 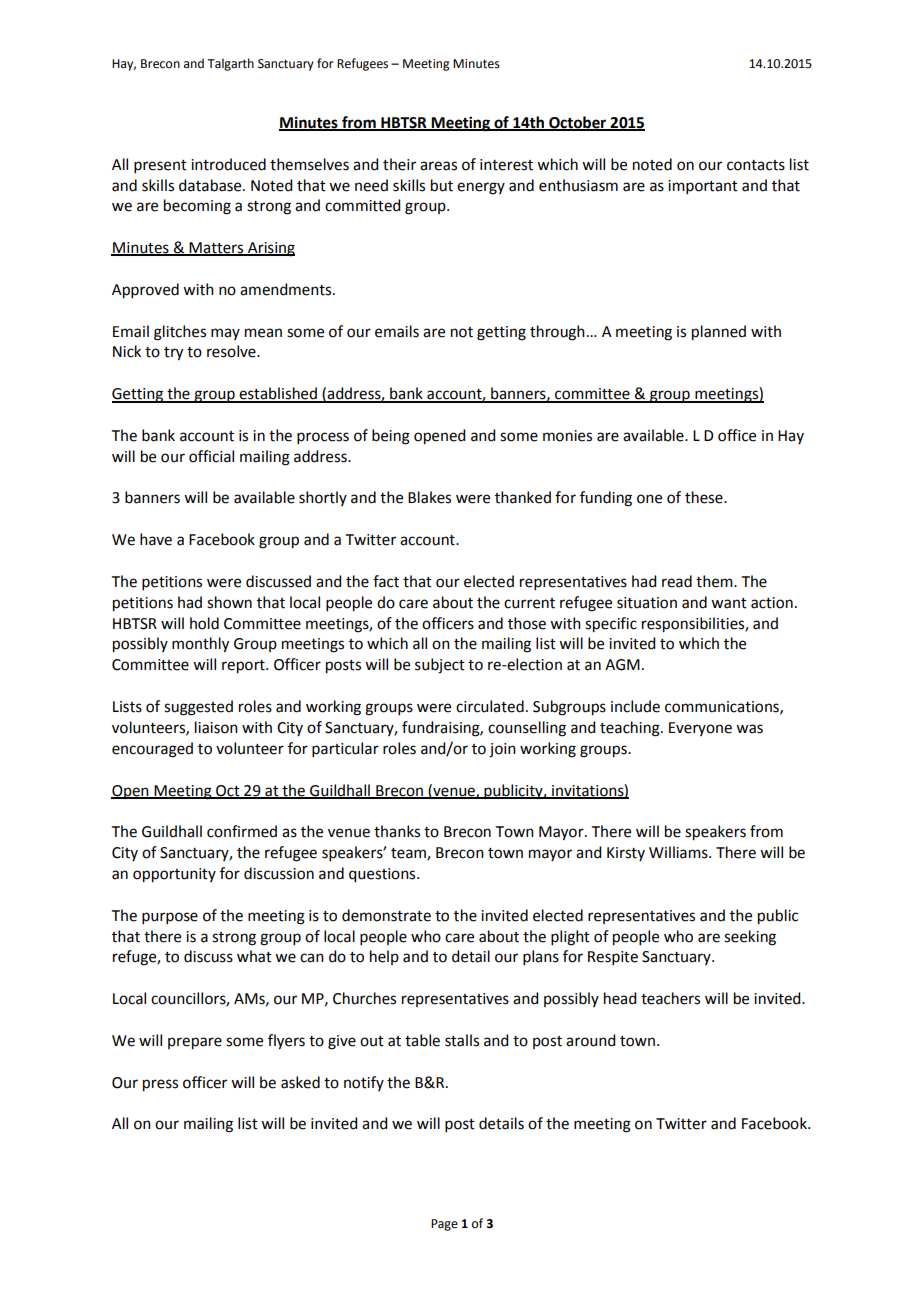 What do you see at coordinates (700, 729) in the page?
I see `Everyone` at bounding box center [700, 729].
